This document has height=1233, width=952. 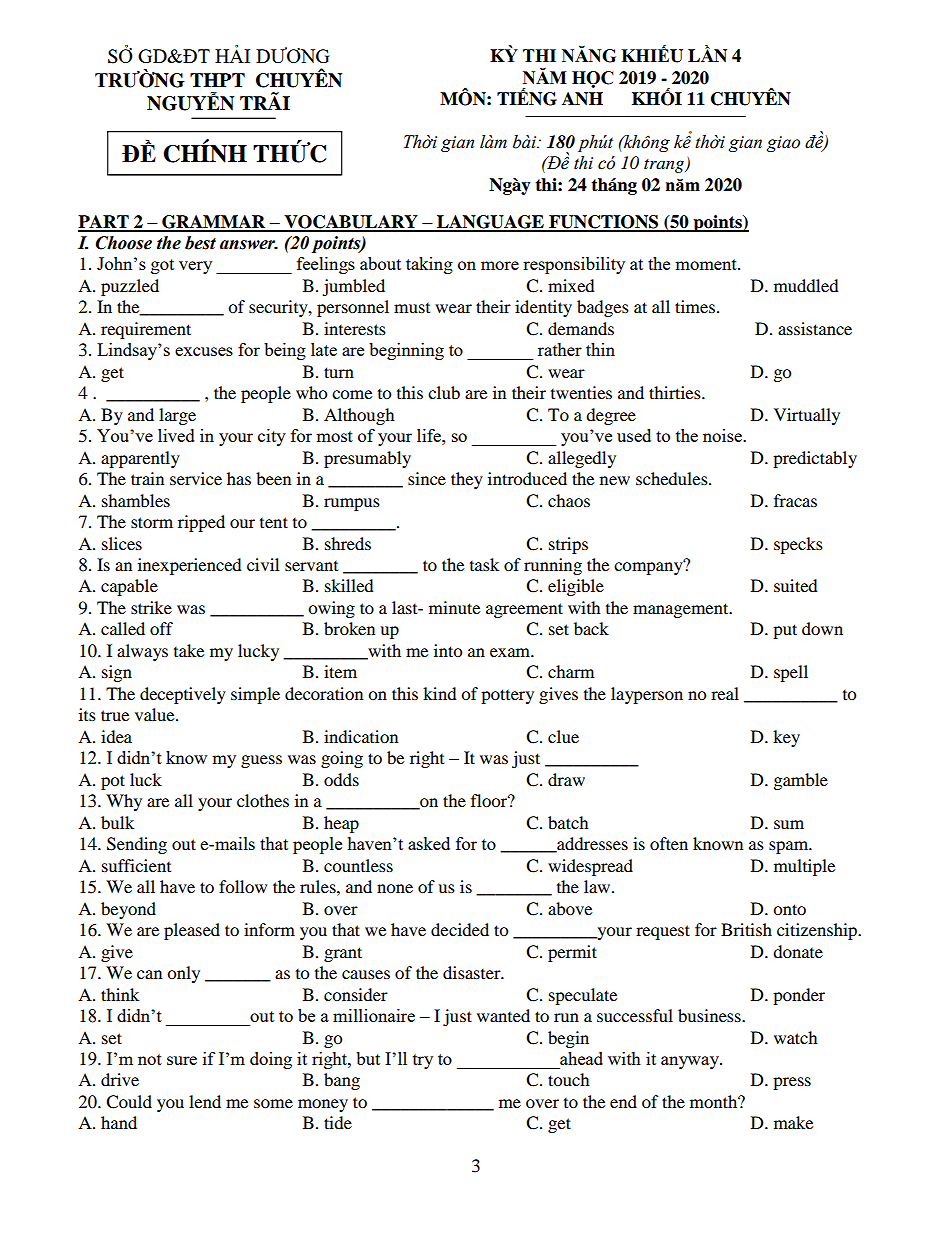 I want to click on times, so click(x=695, y=306).
